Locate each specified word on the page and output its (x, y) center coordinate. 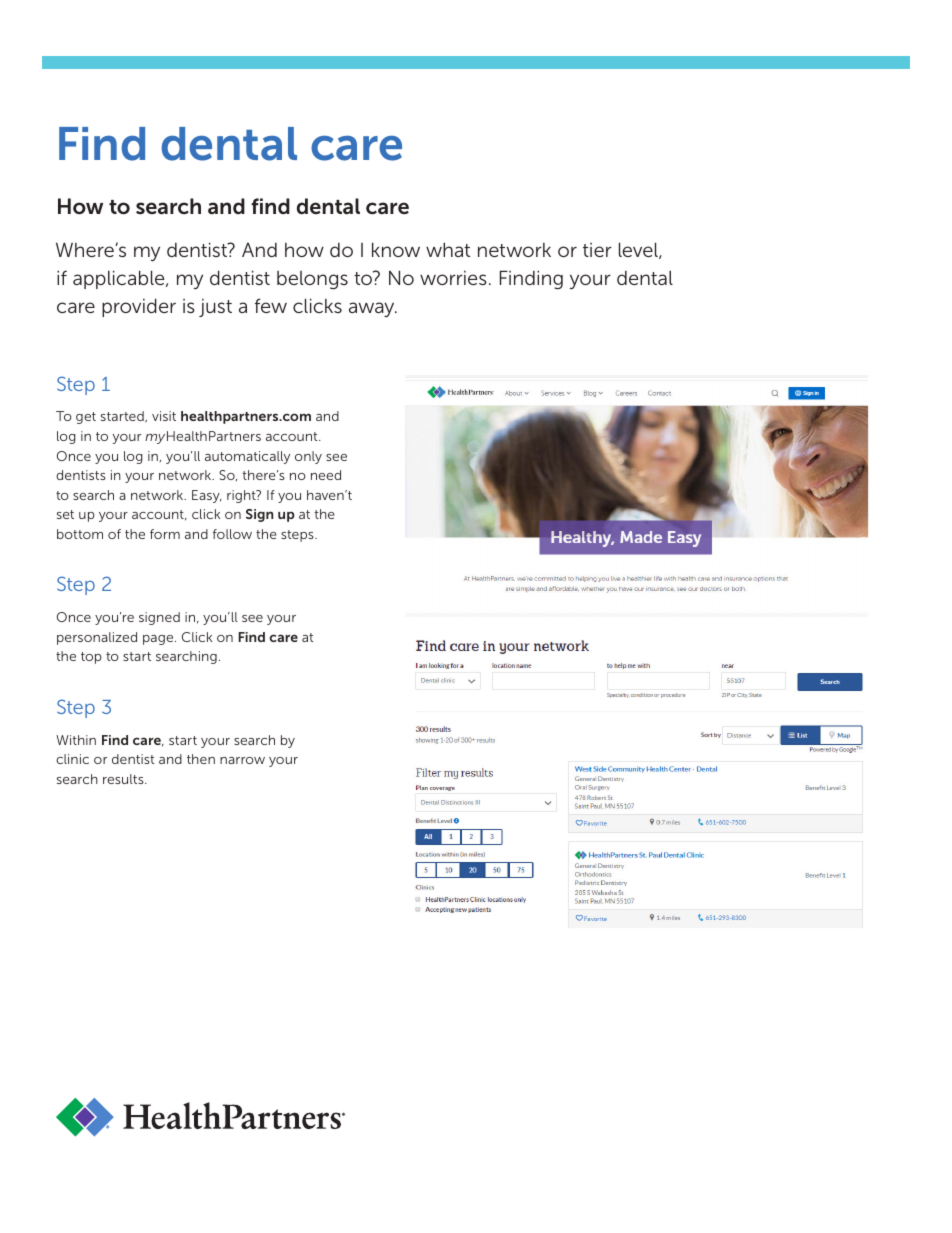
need (326, 475)
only (308, 457)
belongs (312, 280)
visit (164, 416)
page (159, 640)
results (124, 779)
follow (232, 534)
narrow (242, 760)
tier (597, 250)
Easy (207, 496)
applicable (120, 279)
